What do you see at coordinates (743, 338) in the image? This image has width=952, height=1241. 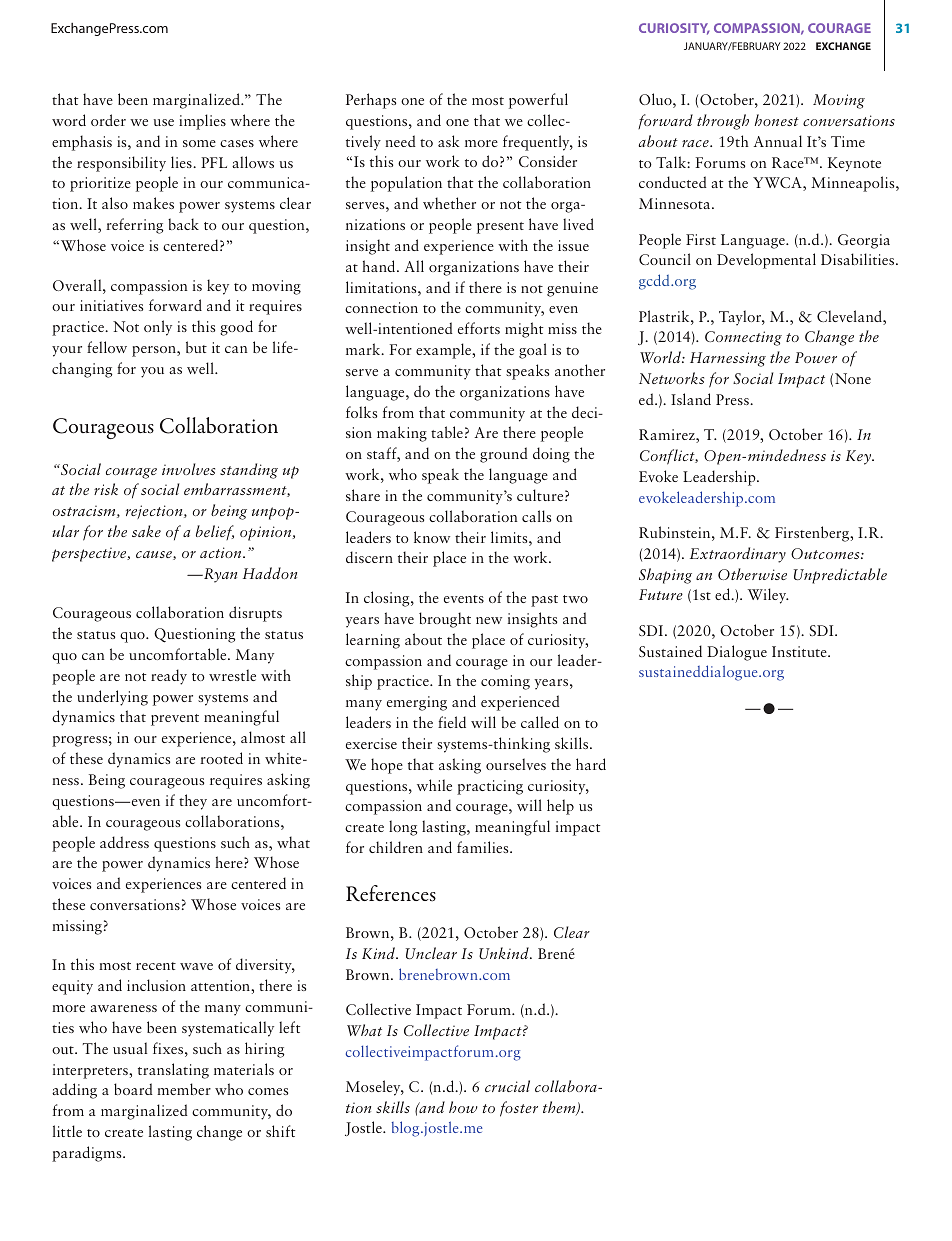 I see `Connecting` at bounding box center [743, 338].
